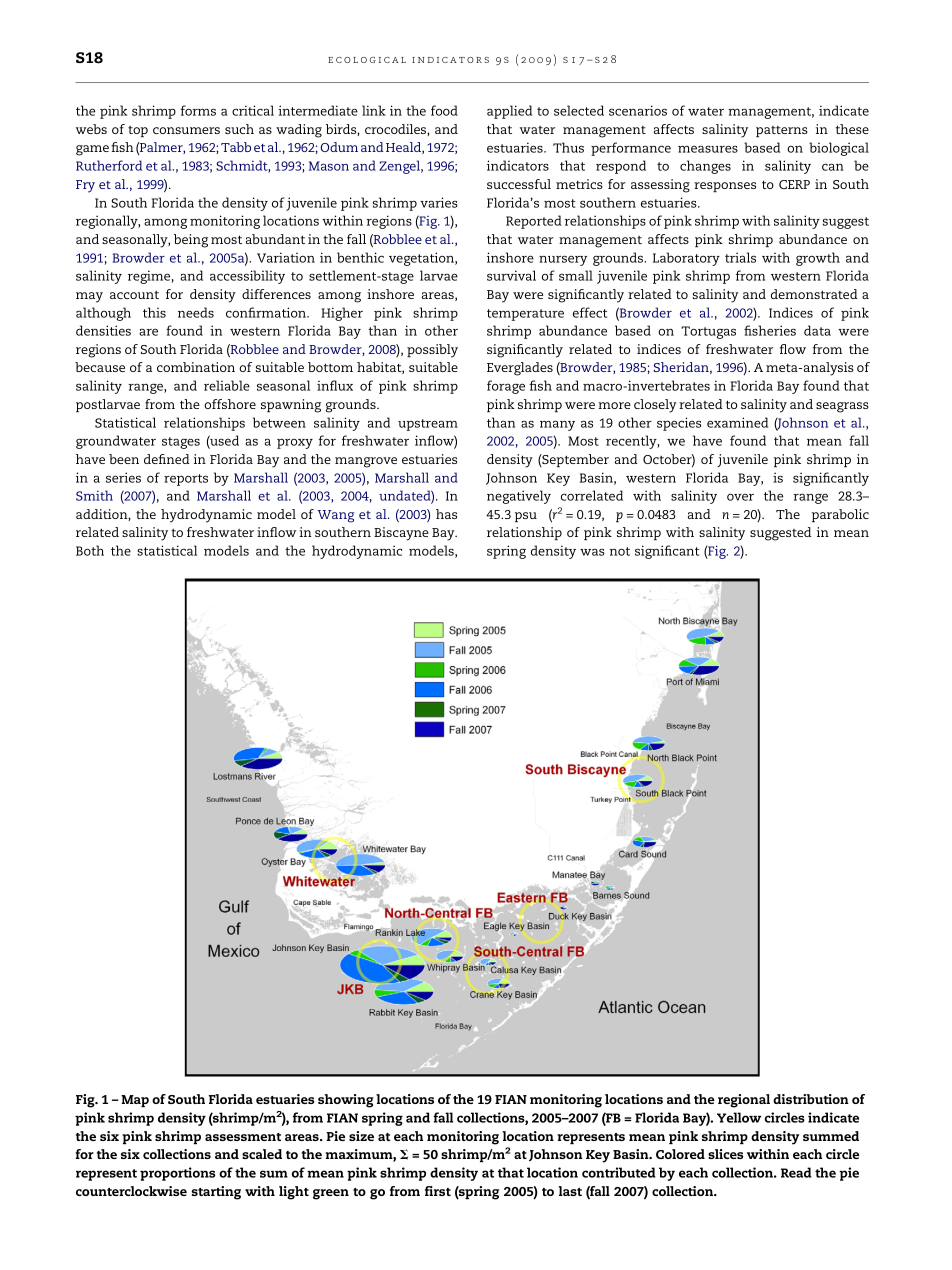  Describe the element at coordinates (817, 330) in the screenshot. I see `data` at that location.
